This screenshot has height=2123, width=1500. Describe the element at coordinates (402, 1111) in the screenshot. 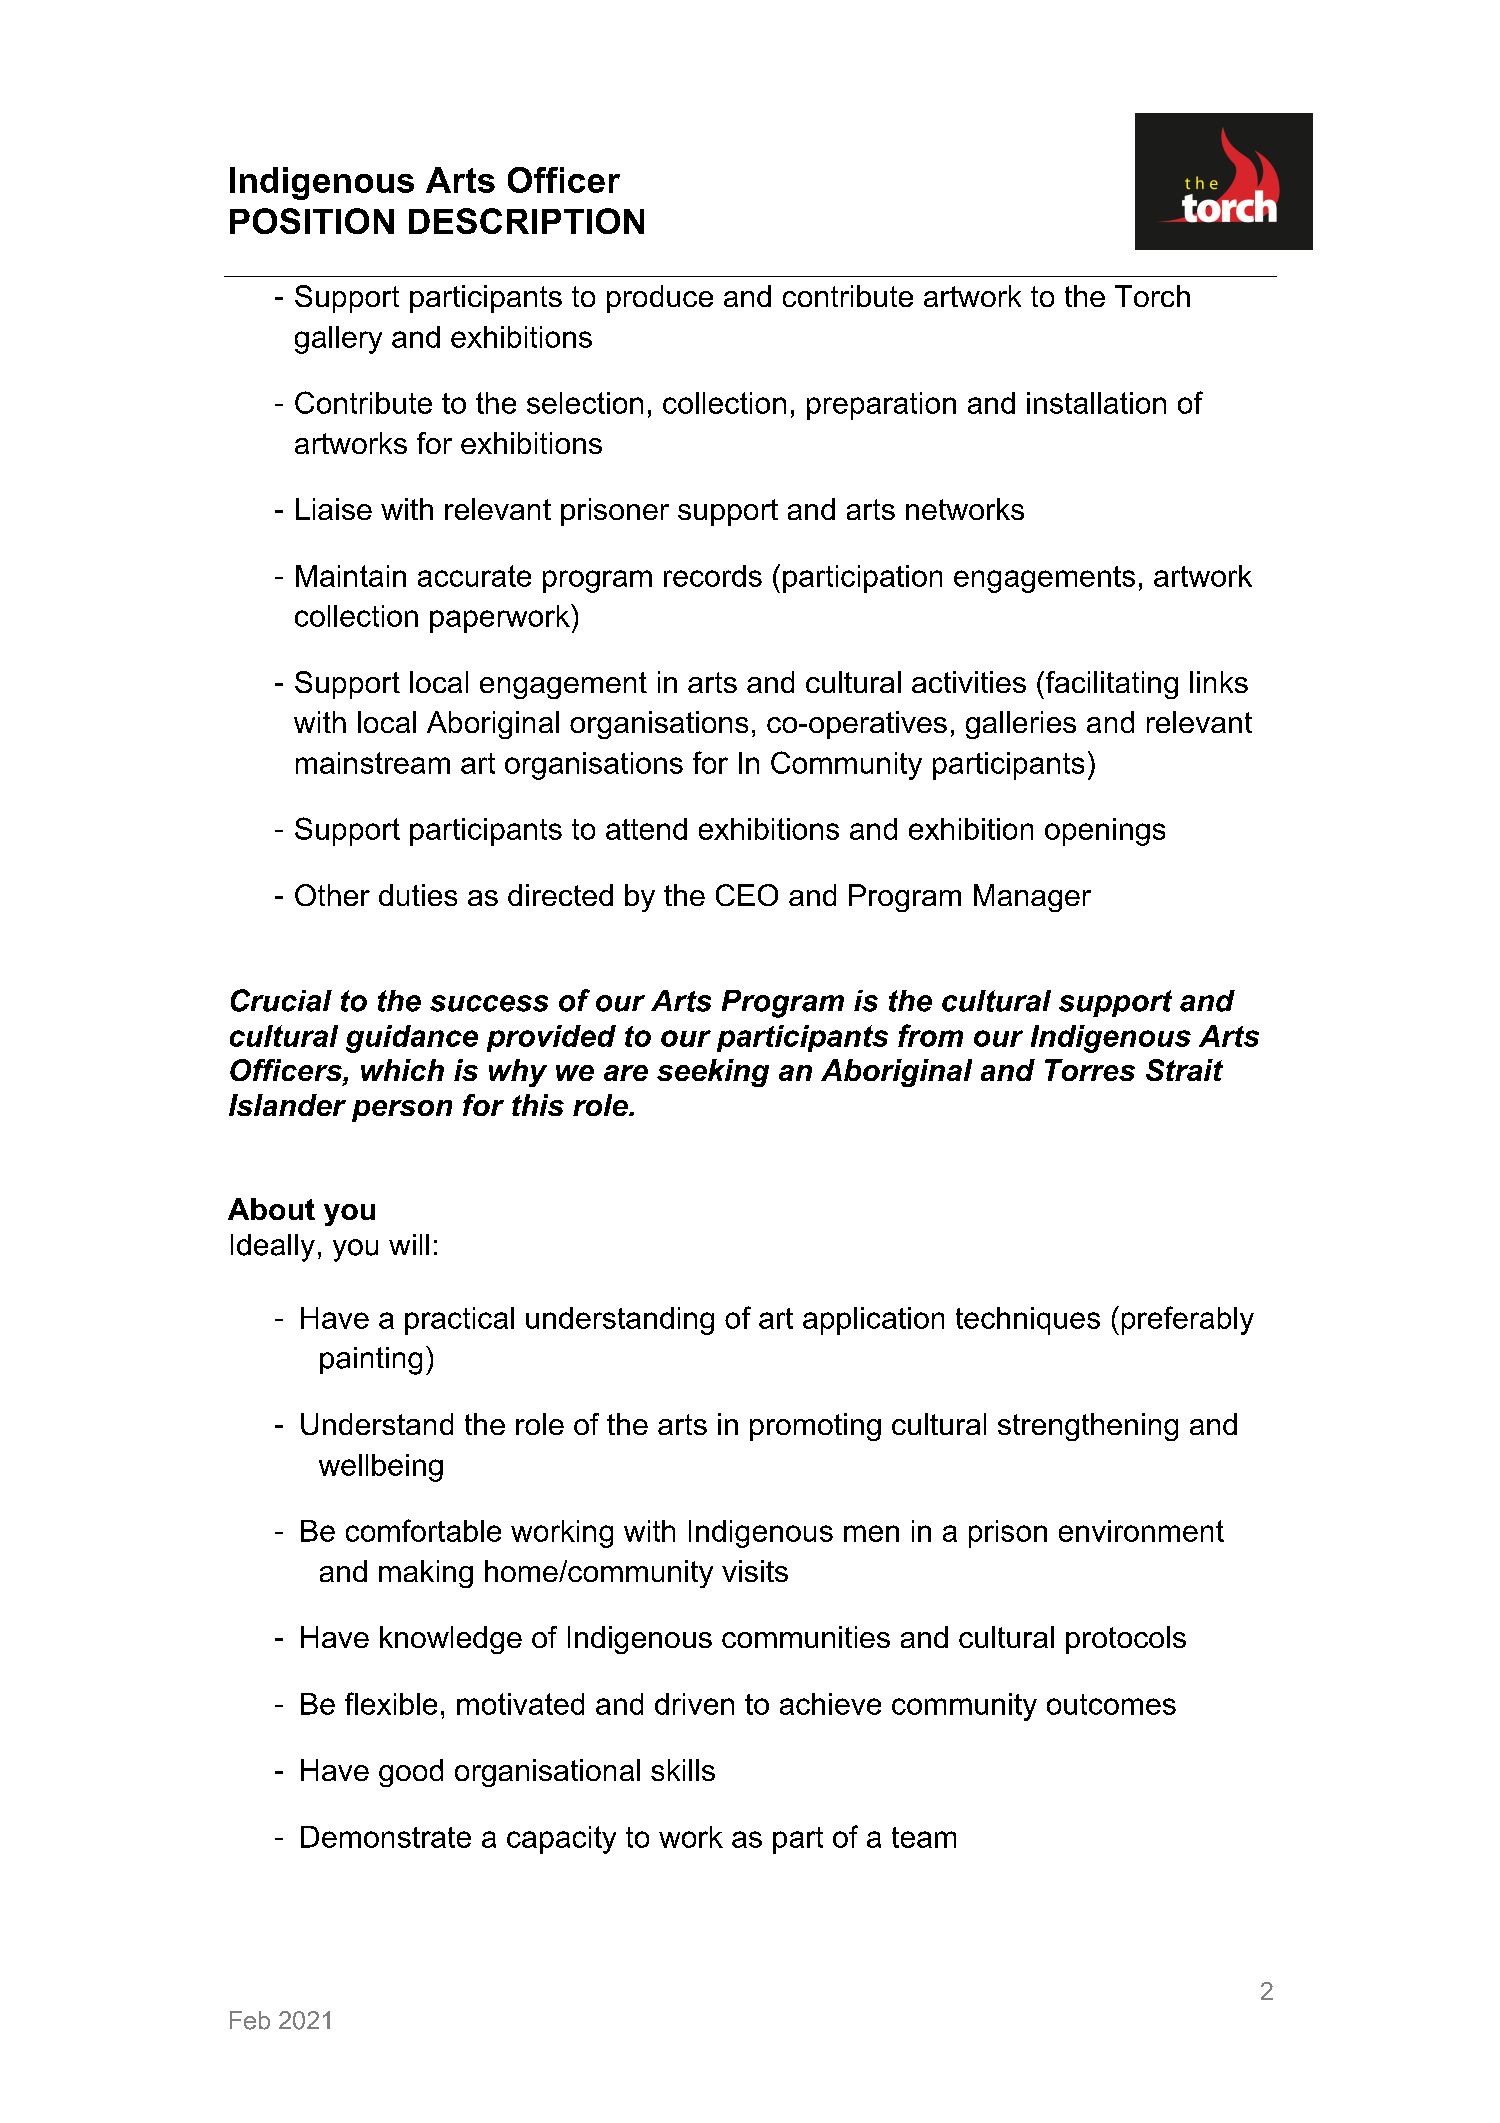

I see `person` at that location.
